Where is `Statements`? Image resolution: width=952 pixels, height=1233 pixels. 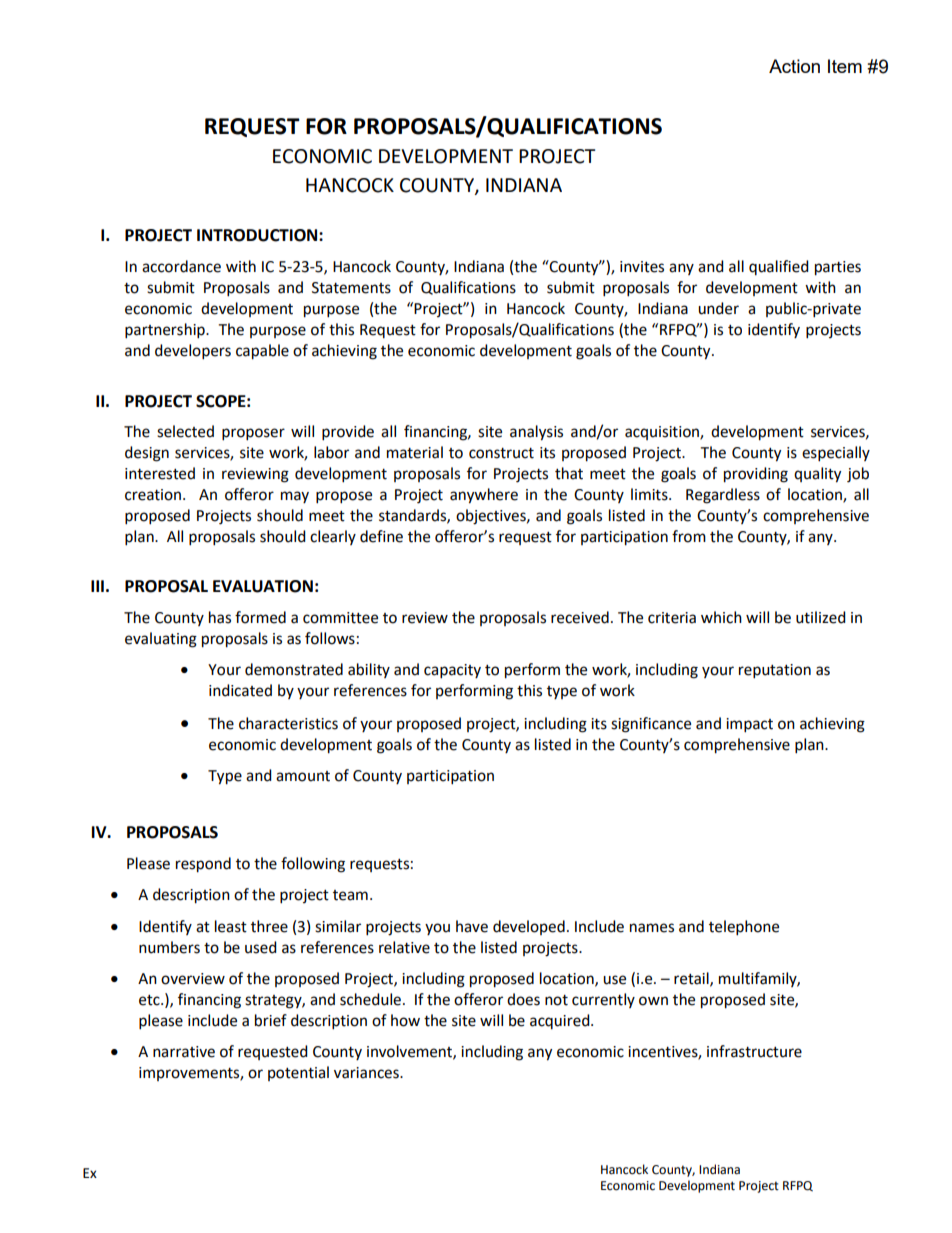 Statements is located at coordinates (351, 288).
